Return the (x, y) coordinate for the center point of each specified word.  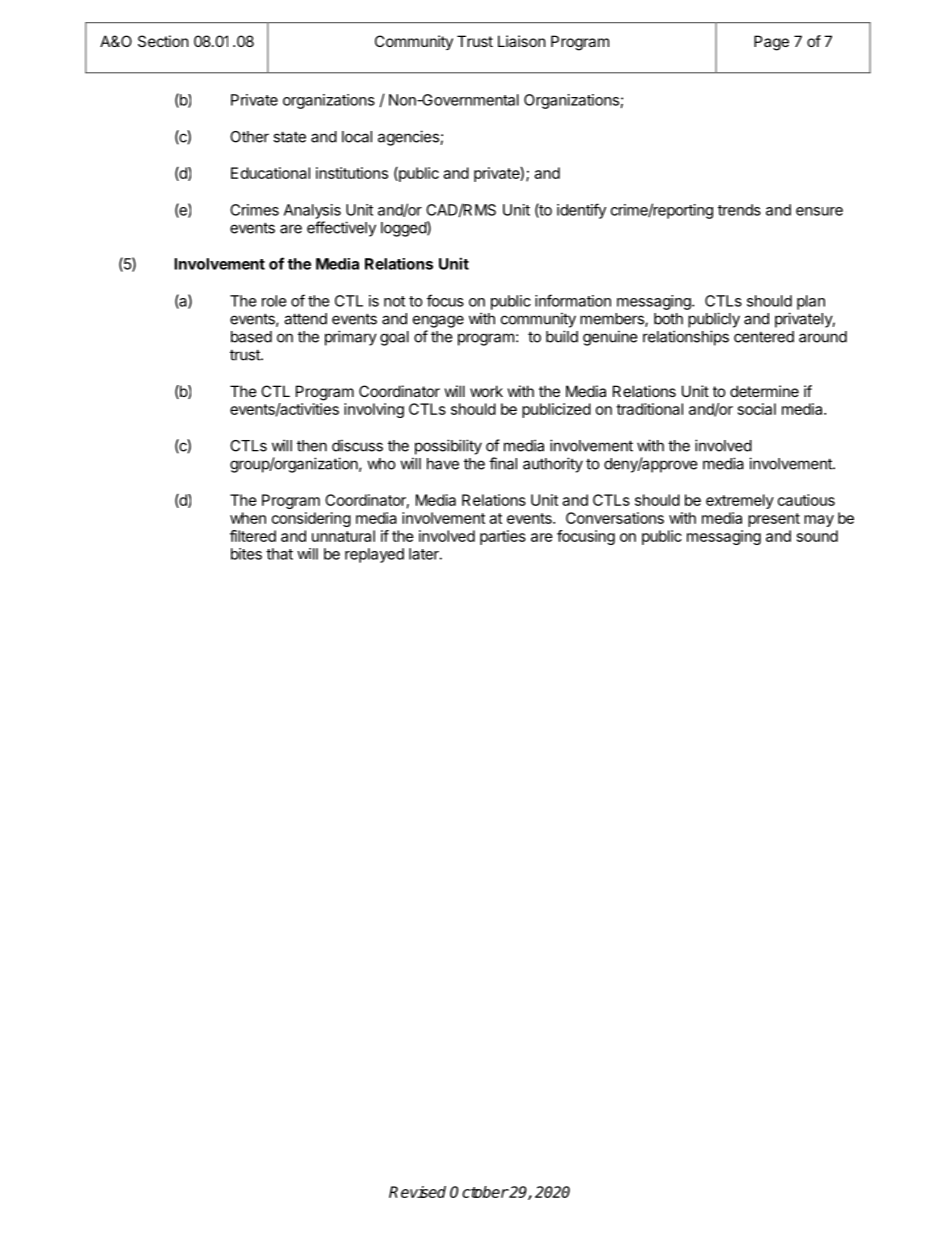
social (757, 409)
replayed (374, 555)
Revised (417, 1192)
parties (503, 537)
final (503, 463)
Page (771, 43)
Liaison (522, 41)
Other (249, 137)
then (312, 446)
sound (817, 536)
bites (246, 554)
